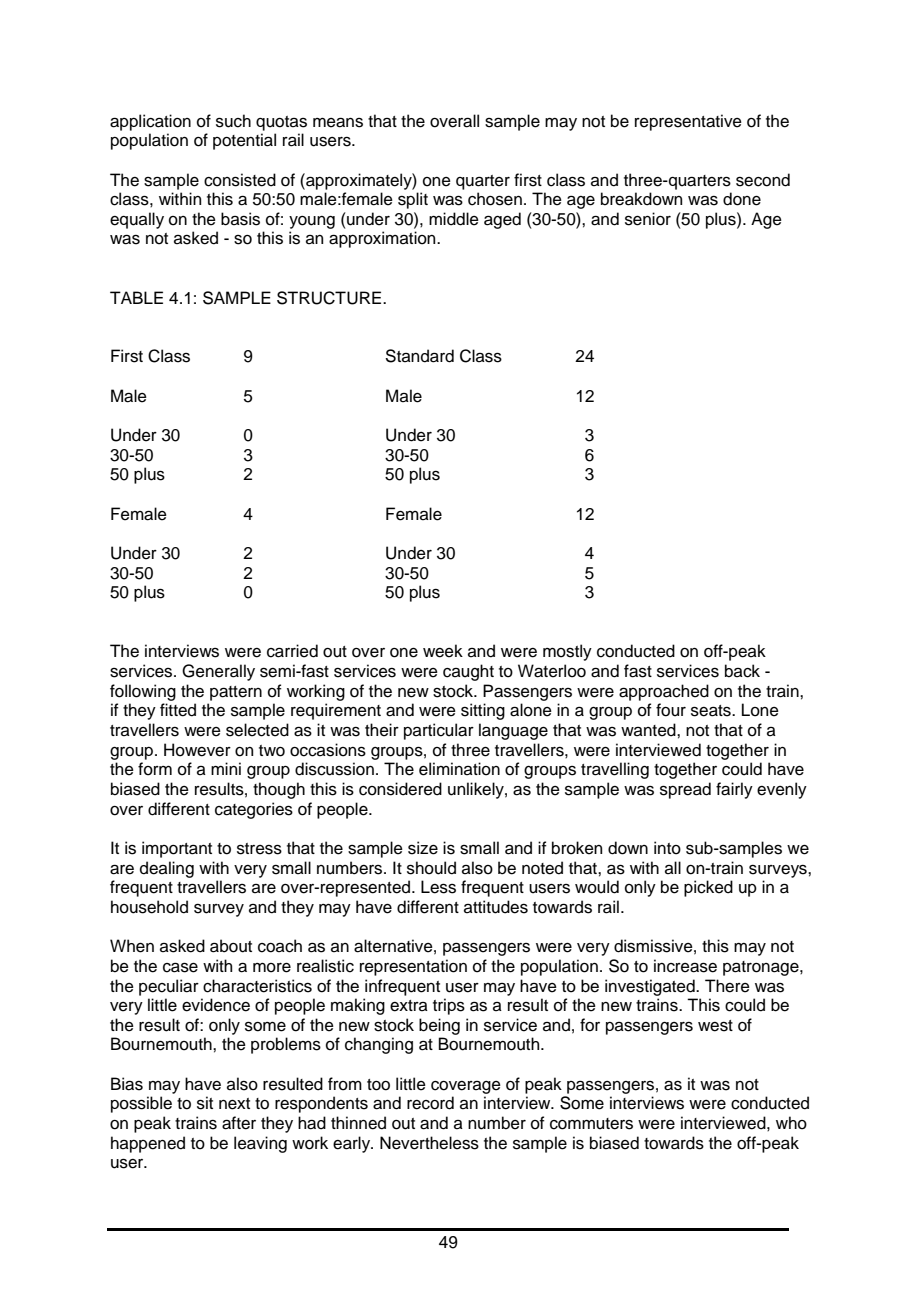 This screenshot has width=924, height=1307. What do you see at coordinates (495, 199) in the screenshot?
I see `chosen` at bounding box center [495, 199].
